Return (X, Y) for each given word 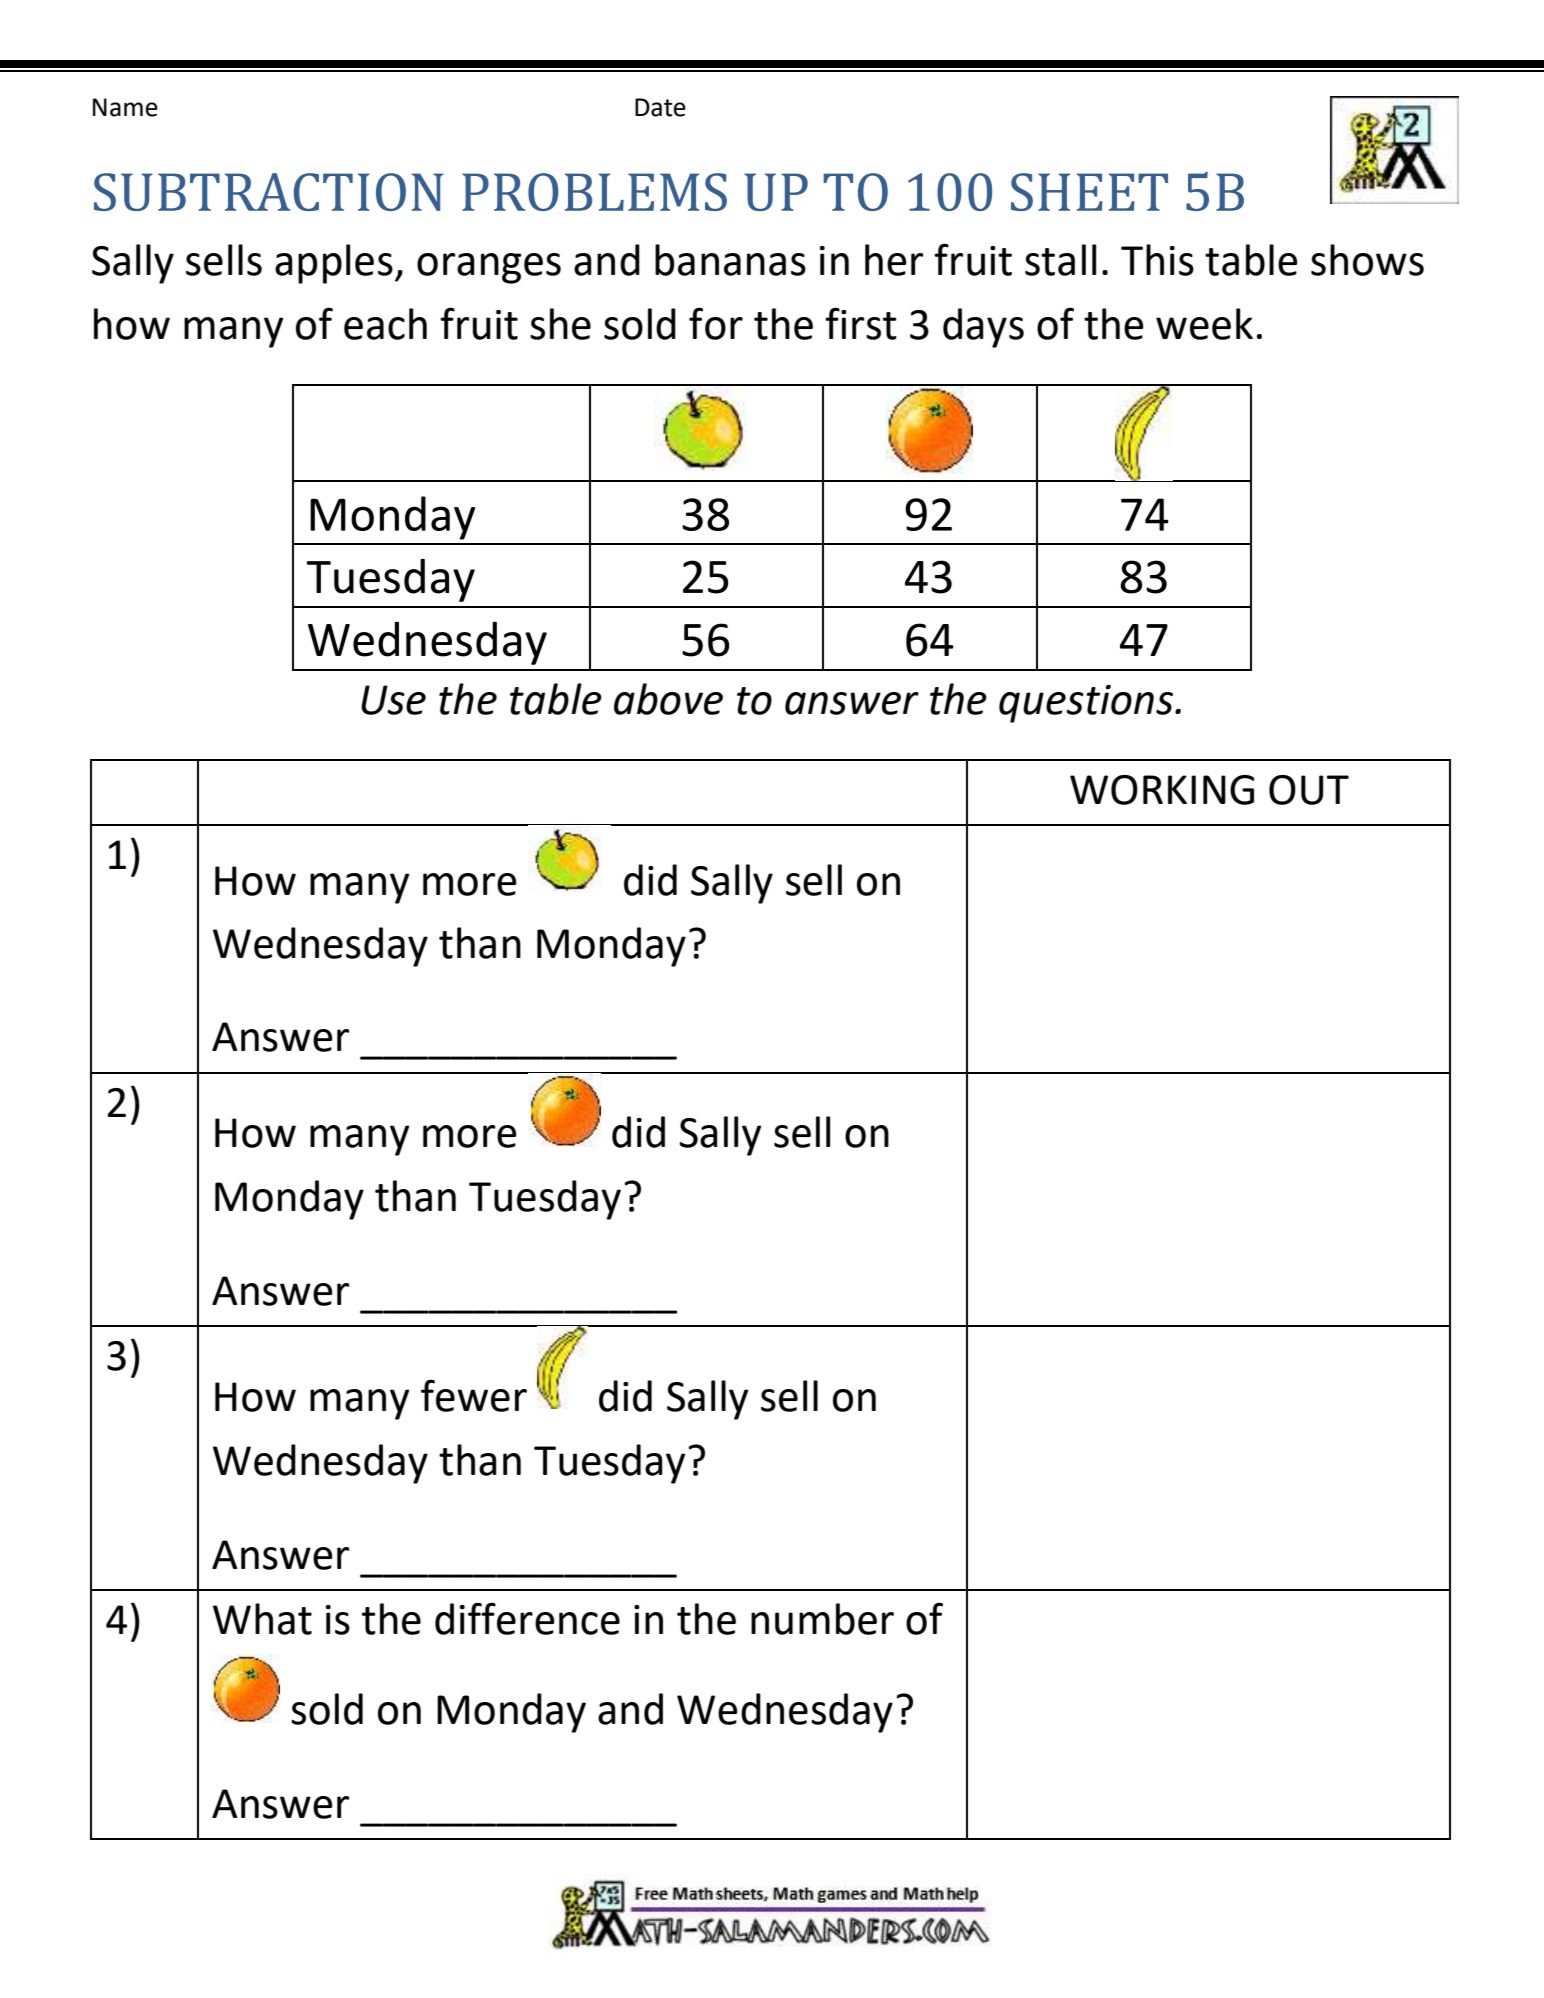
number (822, 1619)
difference (527, 1618)
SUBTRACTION (269, 192)
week (1204, 324)
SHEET (1089, 192)
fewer (474, 1395)
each (385, 324)
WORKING (1162, 790)
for (716, 323)
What (262, 1619)
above (668, 699)
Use (393, 700)
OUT (1309, 790)
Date (660, 107)
